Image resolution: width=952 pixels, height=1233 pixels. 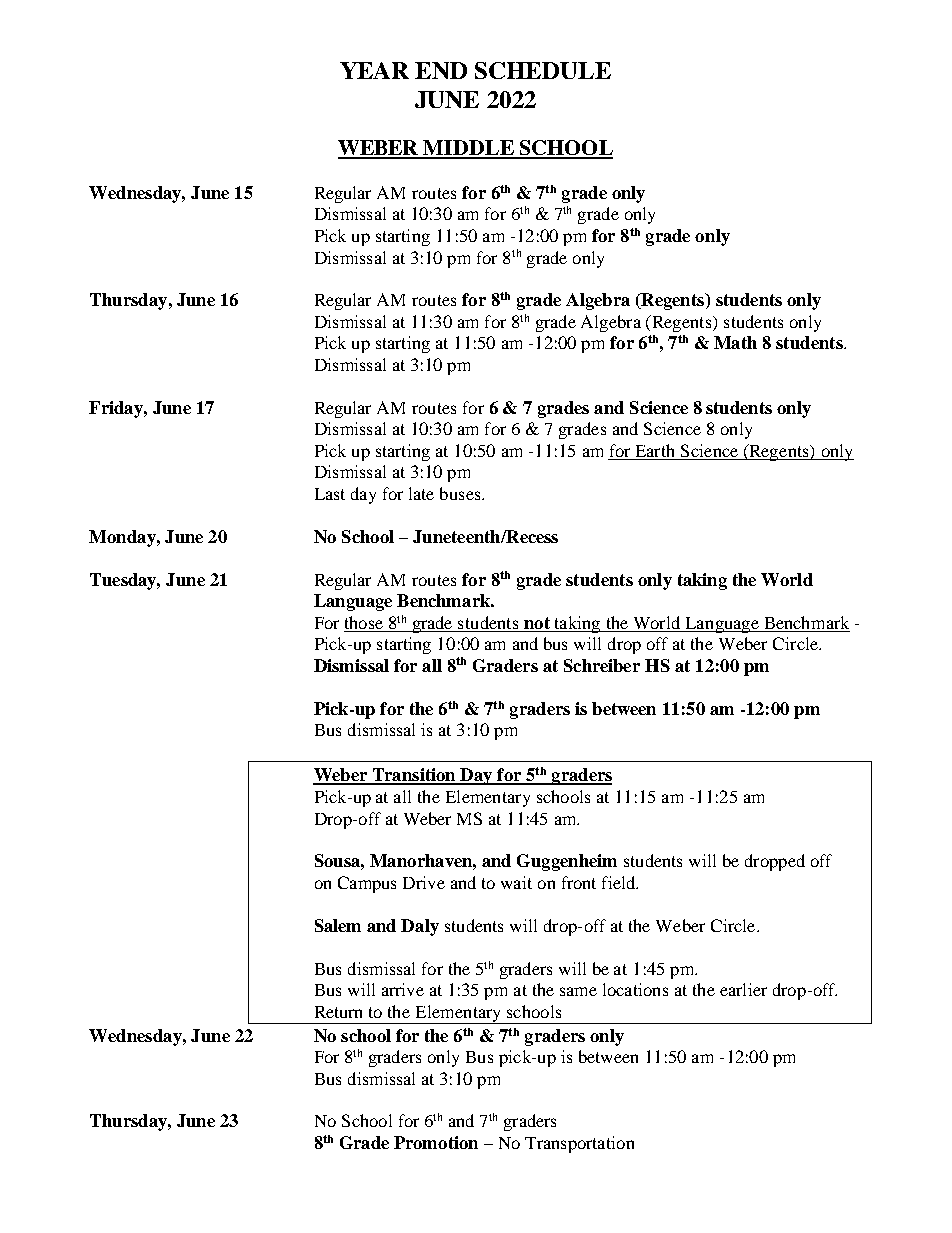 What do you see at coordinates (421, 493) in the page?
I see `late` at bounding box center [421, 493].
